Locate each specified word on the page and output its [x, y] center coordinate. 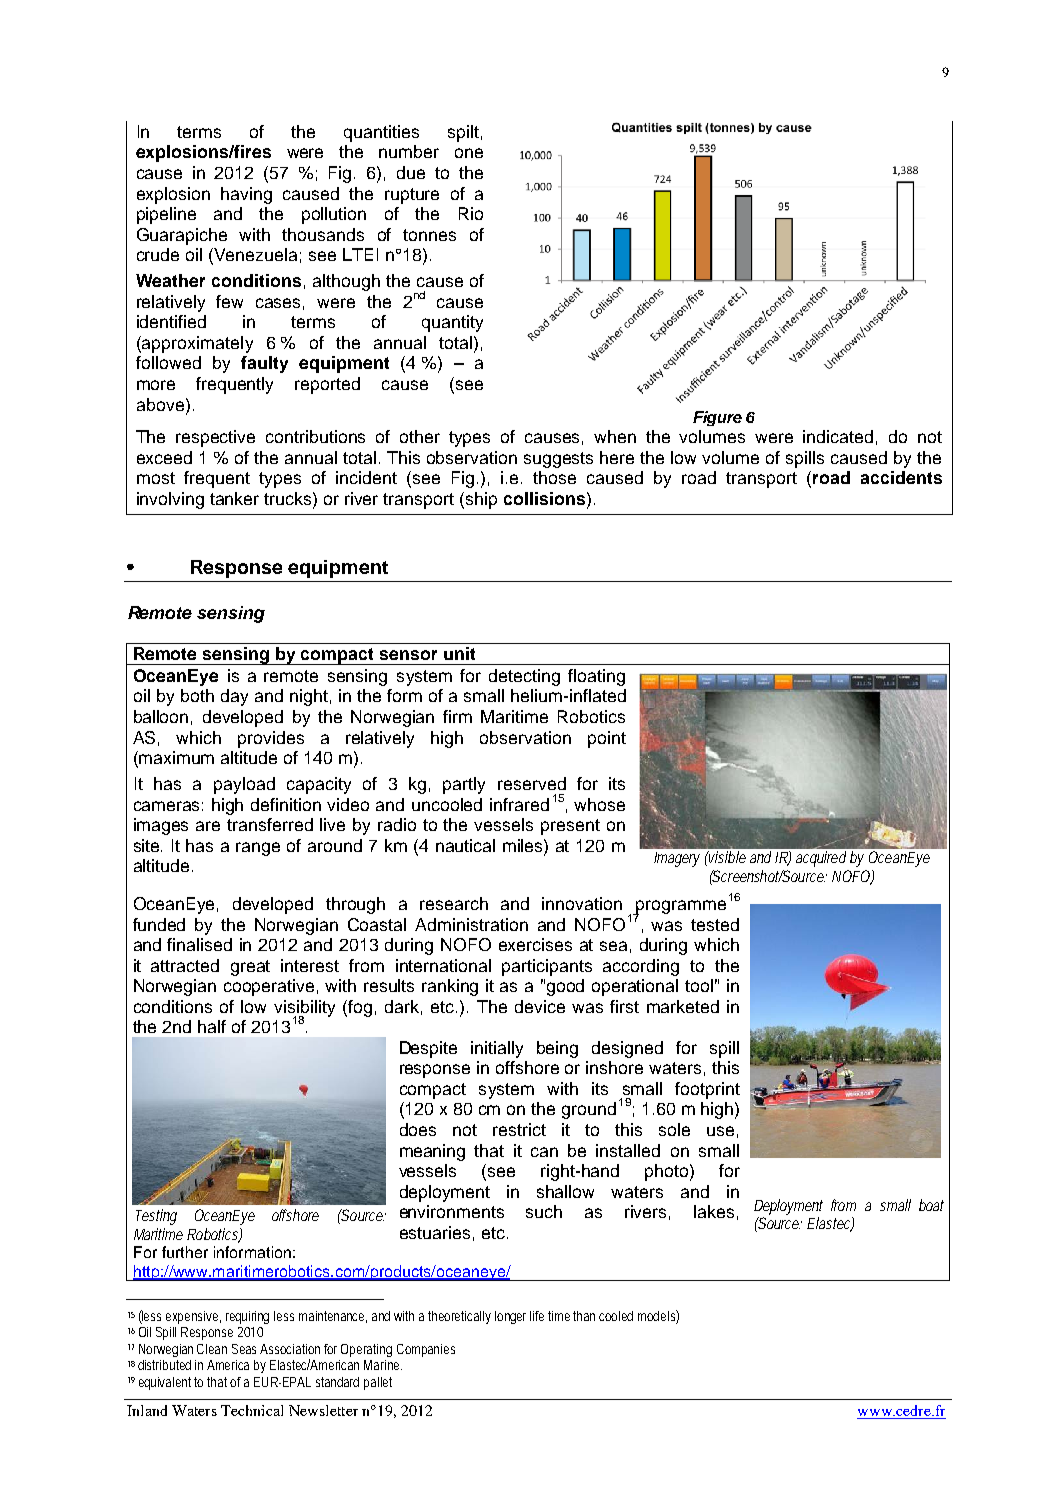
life [537, 1316]
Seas [246, 1349]
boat [931, 1205]
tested [715, 924]
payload [244, 785]
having [246, 195]
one [469, 153]
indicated [838, 436]
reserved [532, 783]
